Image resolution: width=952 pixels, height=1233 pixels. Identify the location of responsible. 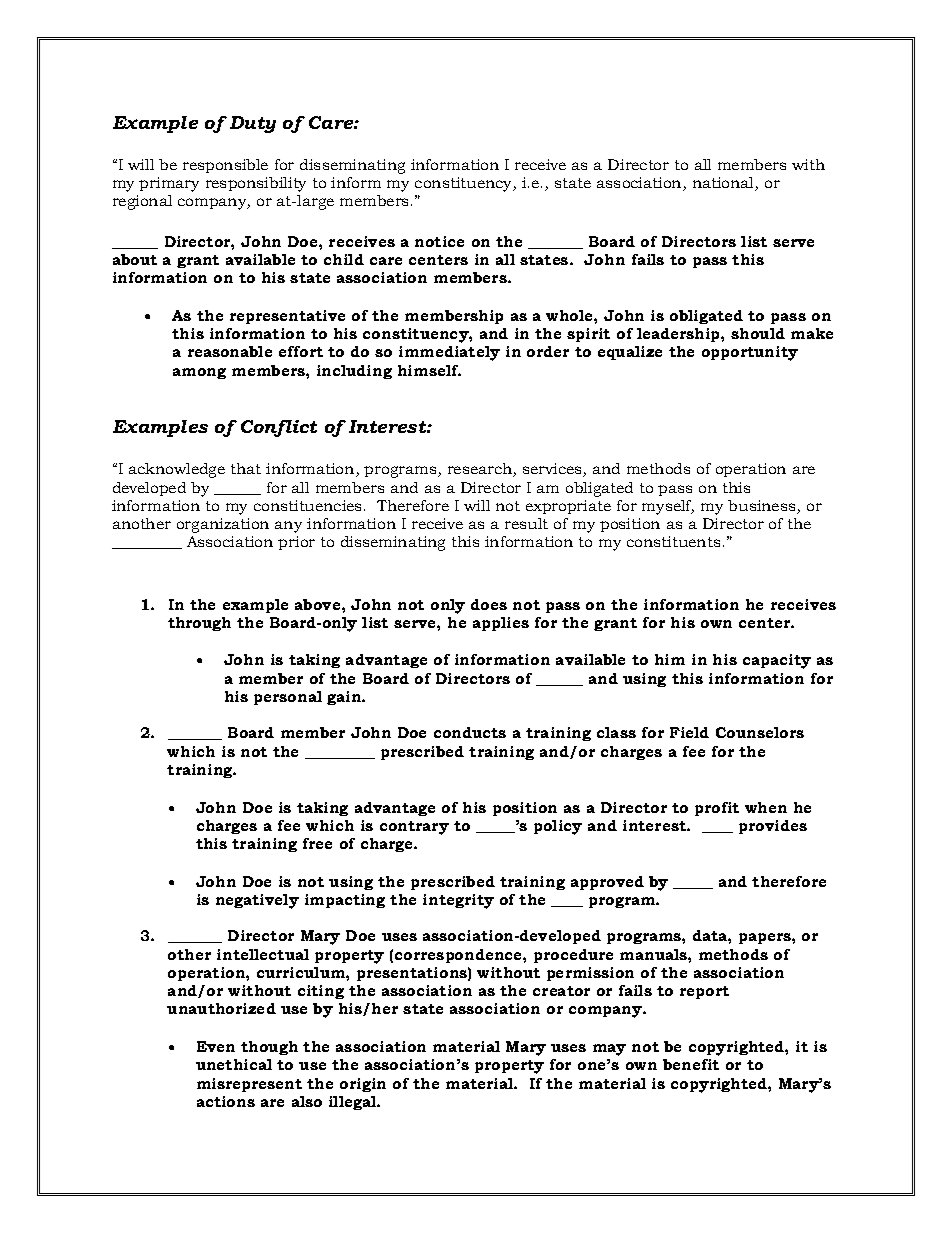
(225, 166).
